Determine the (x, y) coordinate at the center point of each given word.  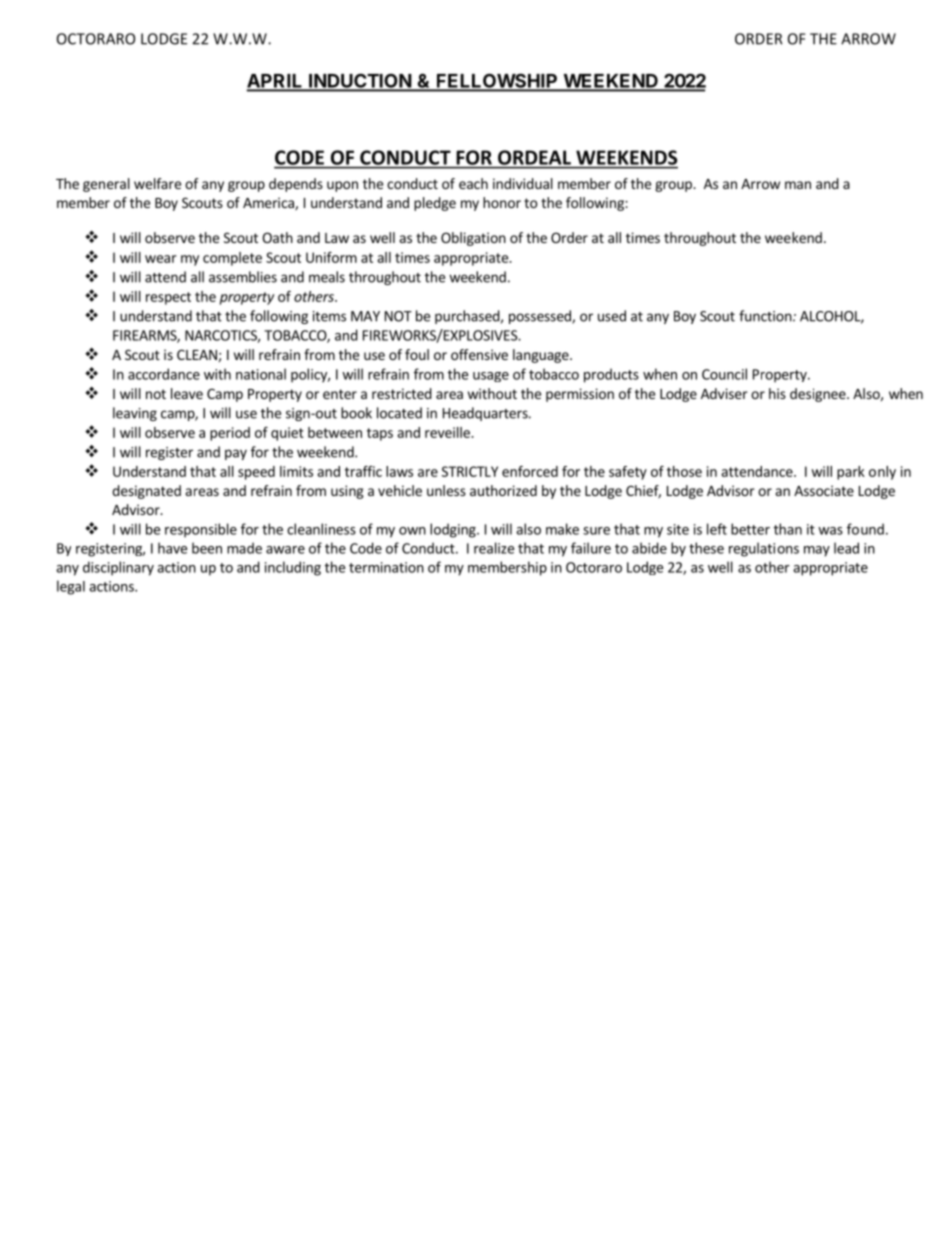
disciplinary (118, 568)
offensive (479, 354)
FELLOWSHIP (497, 82)
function (765, 316)
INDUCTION (360, 82)
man (798, 185)
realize (494, 548)
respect (168, 298)
